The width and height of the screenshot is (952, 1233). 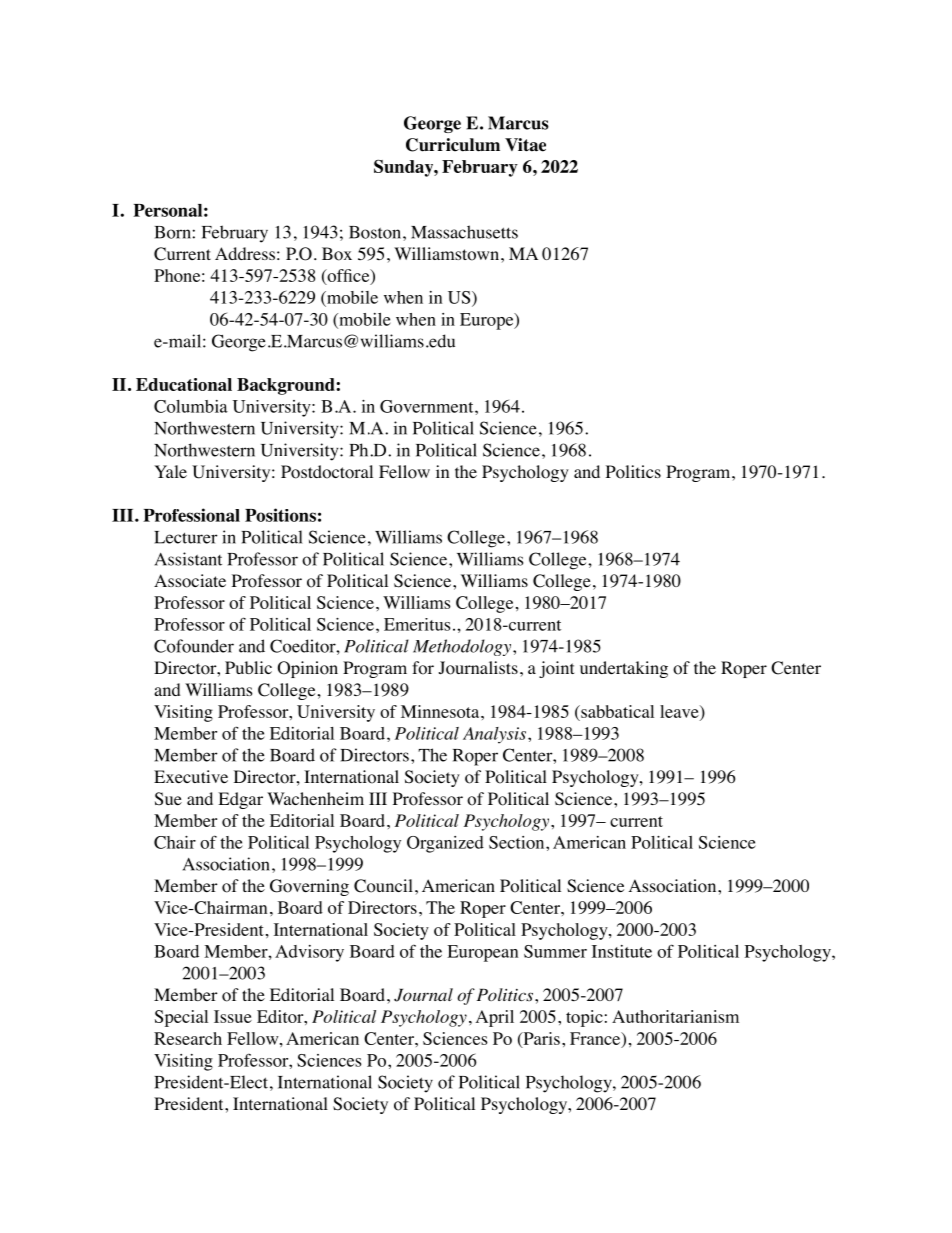 What do you see at coordinates (417, 624) in the screenshot?
I see `Emeritus` at bounding box center [417, 624].
